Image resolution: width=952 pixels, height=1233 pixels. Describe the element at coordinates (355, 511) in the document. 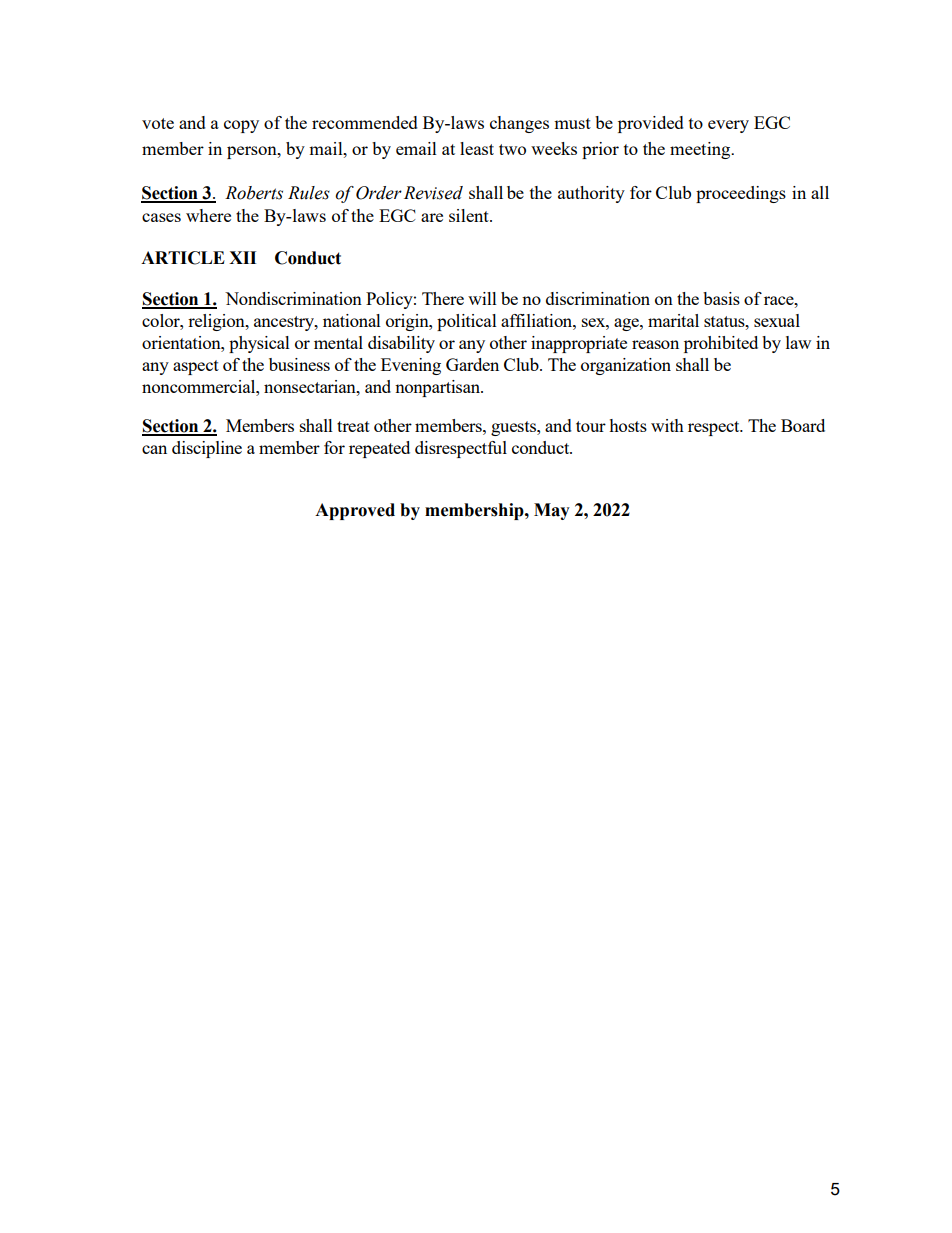

I see `Approved` at that location.
